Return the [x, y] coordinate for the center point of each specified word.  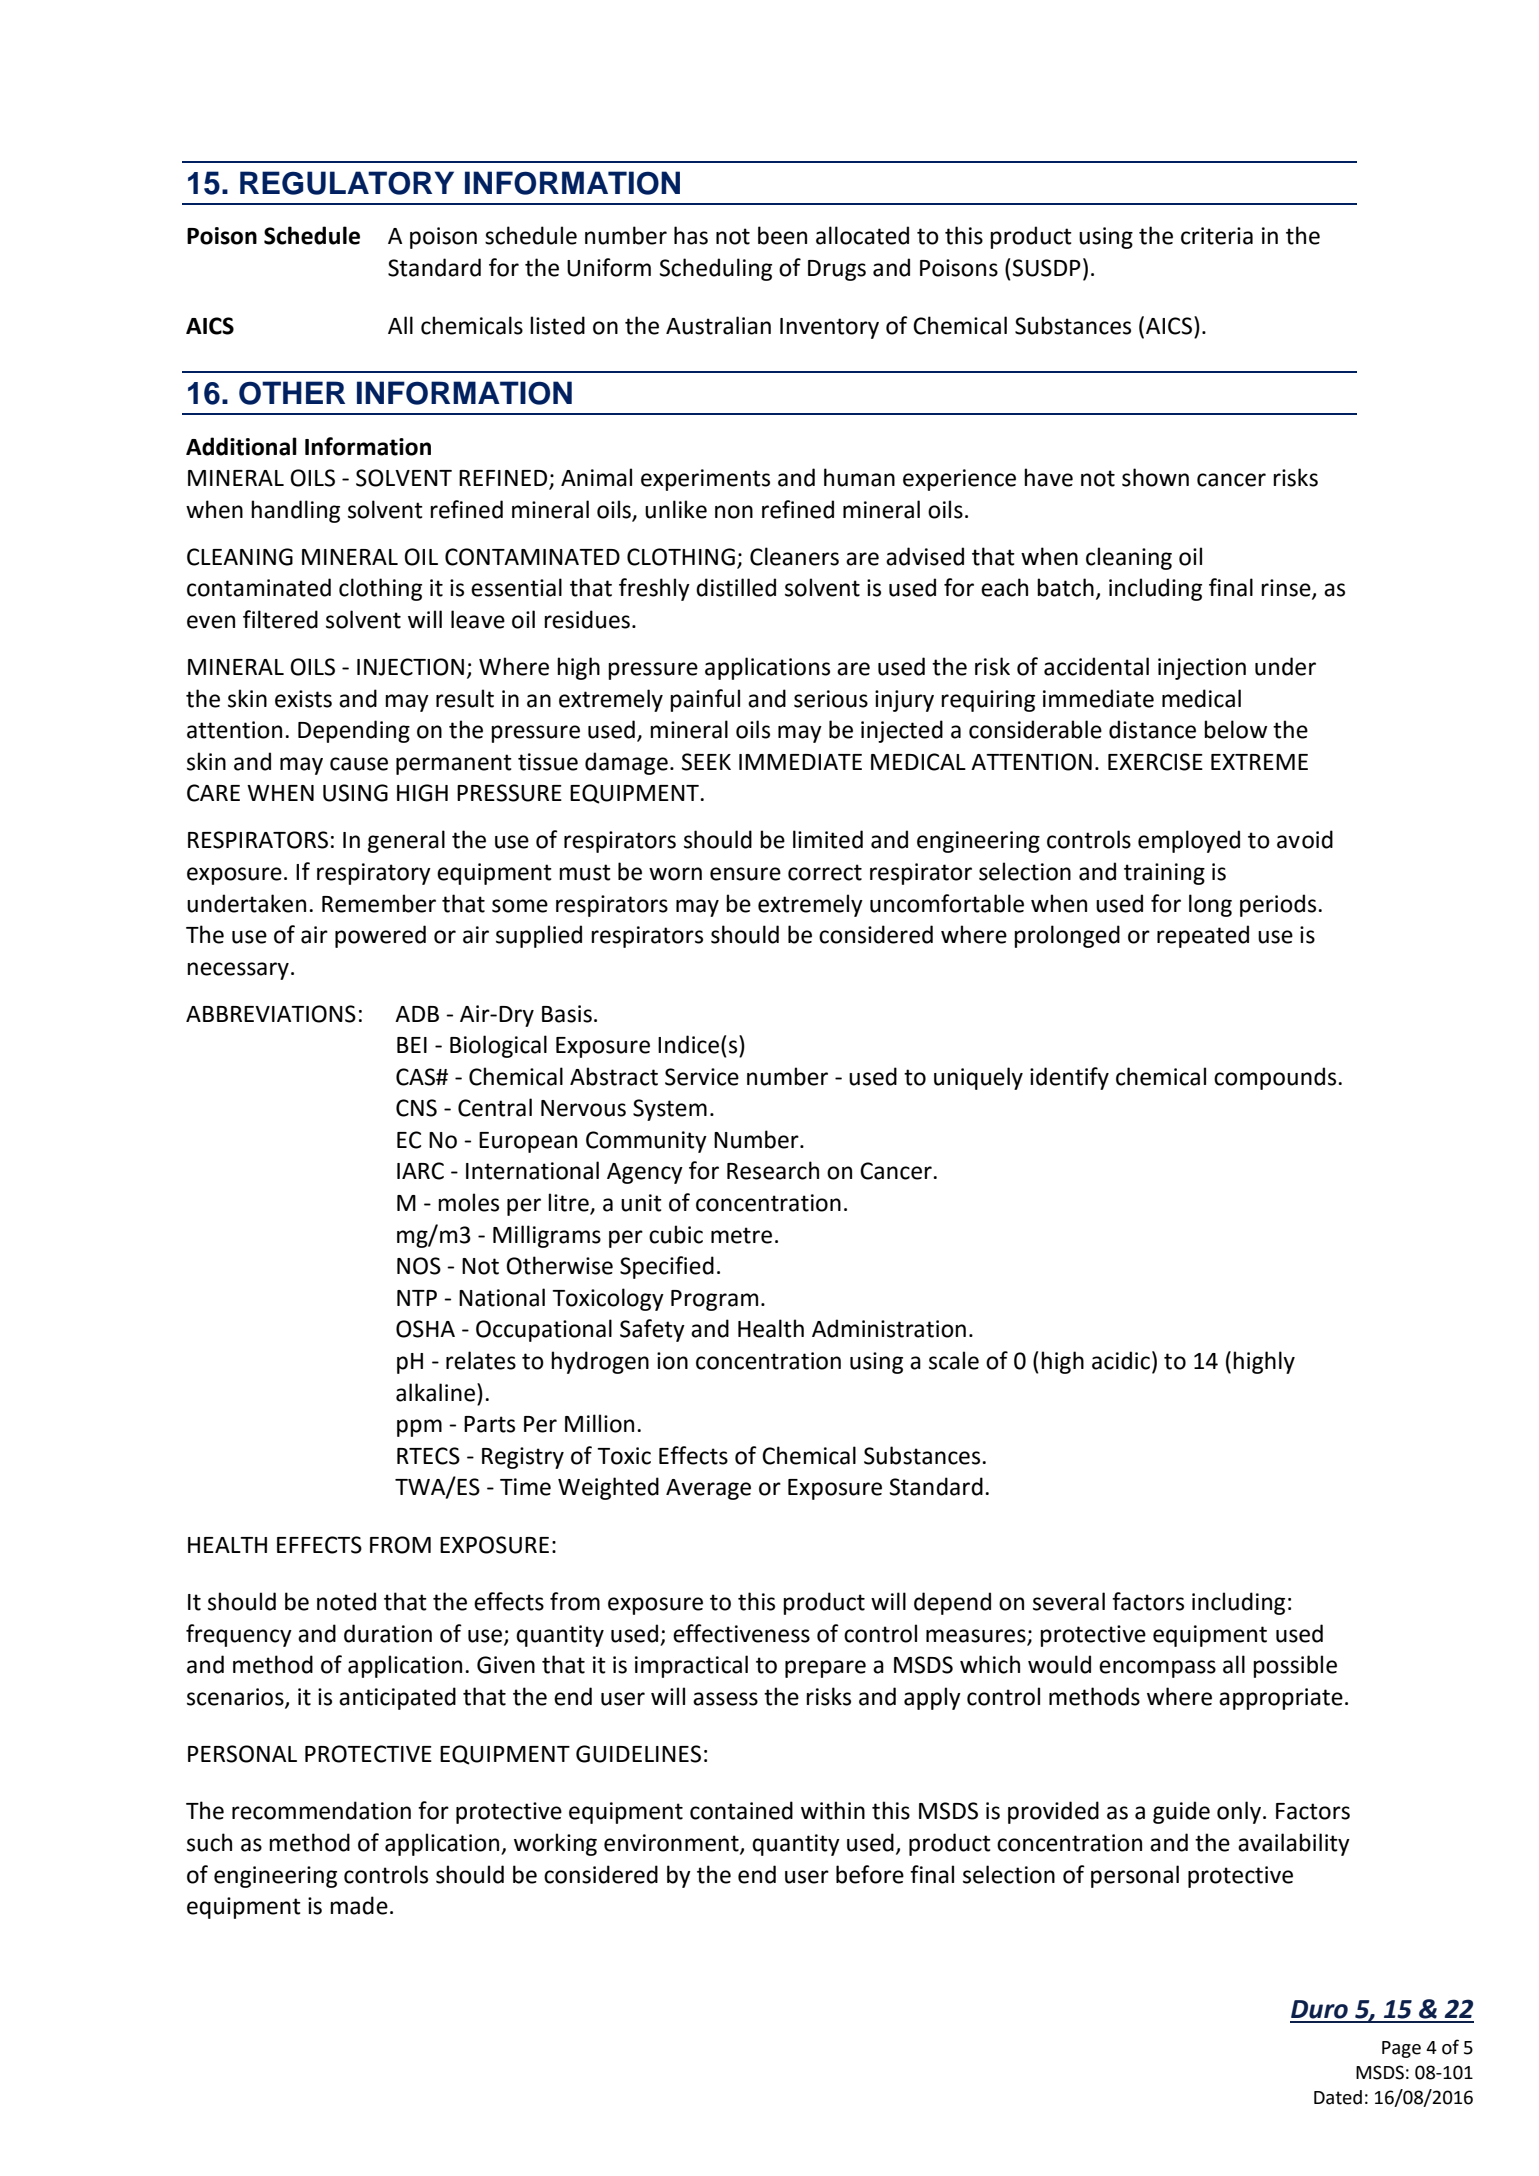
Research [773, 1170]
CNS [416, 1108]
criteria [1217, 236]
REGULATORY [347, 183]
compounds [1276, 1078]
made [359, 1905]
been [782, 235]
